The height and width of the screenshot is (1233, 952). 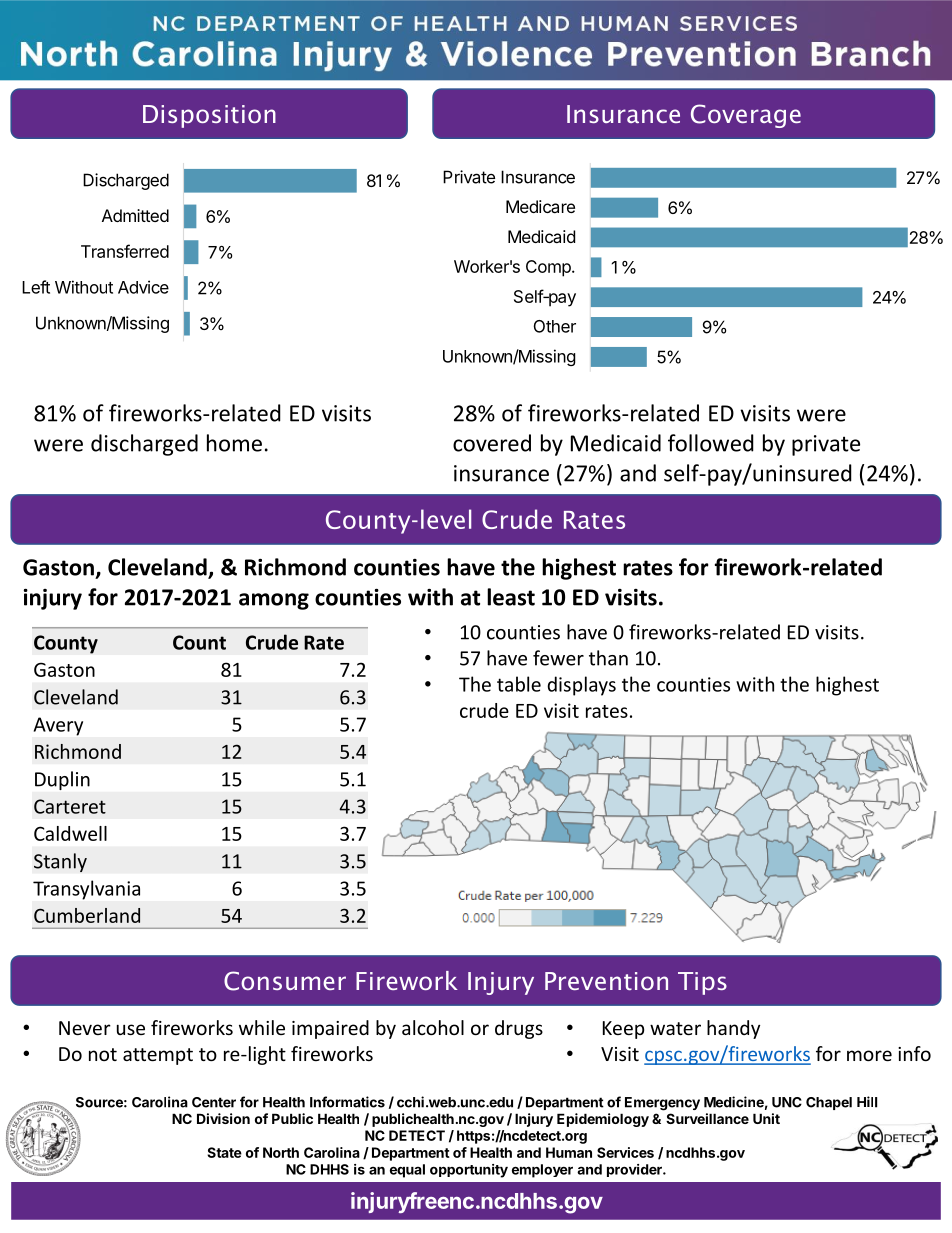 What do you see at coordinates (581, 686) in the screenshot?
I see `displays` at bounding box center [581, 686].
